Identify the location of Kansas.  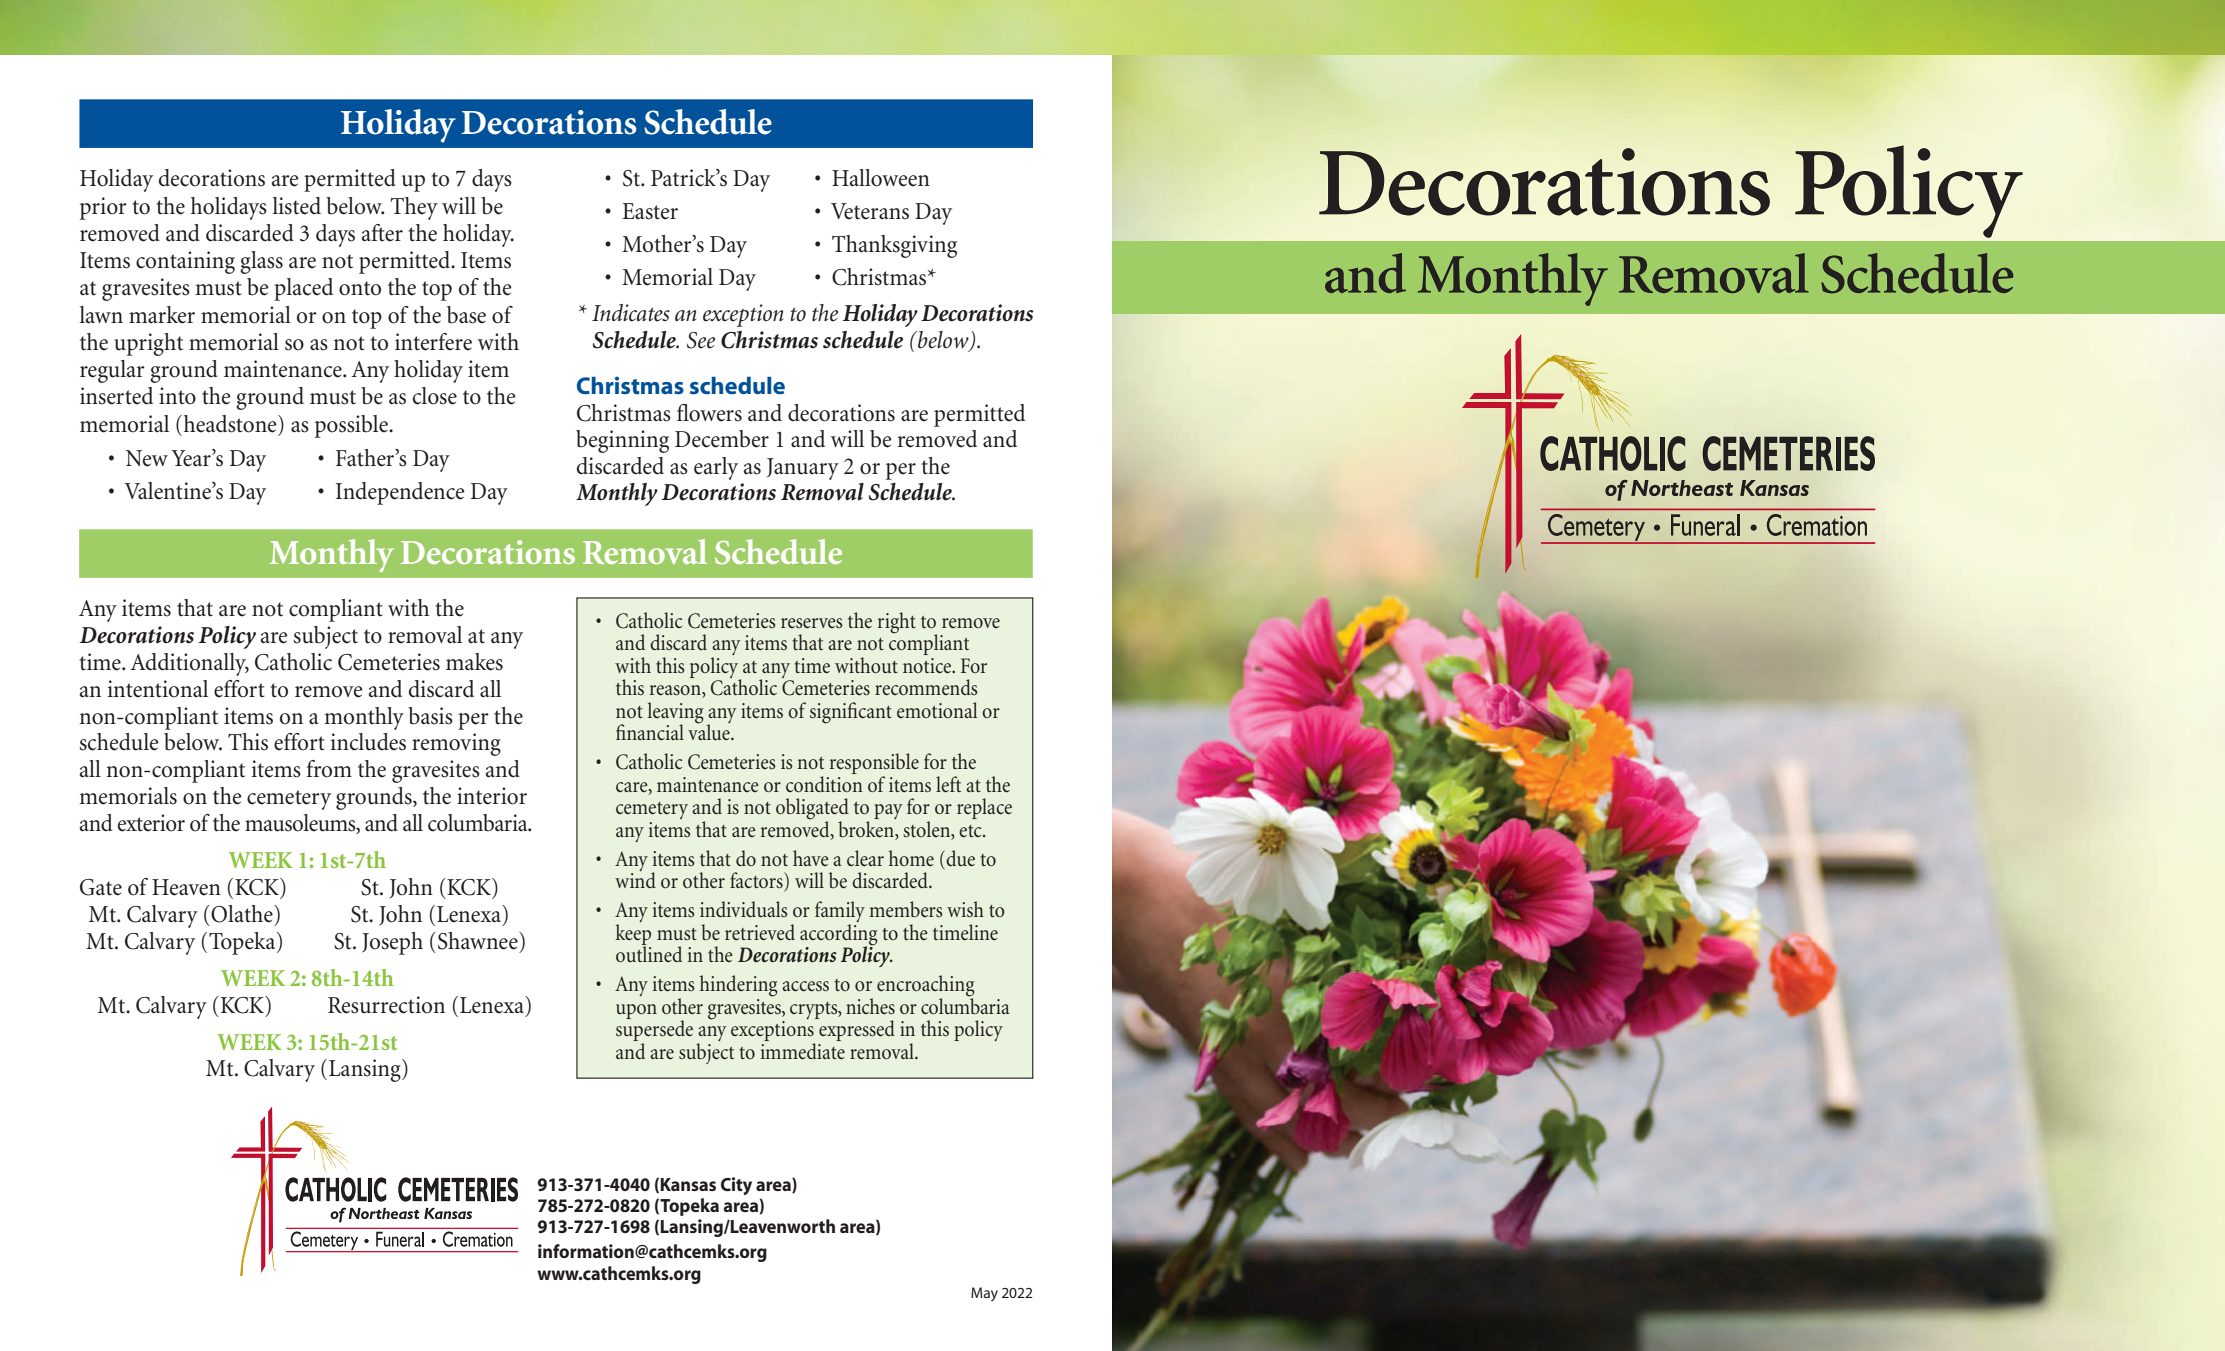
(688, 1184).
